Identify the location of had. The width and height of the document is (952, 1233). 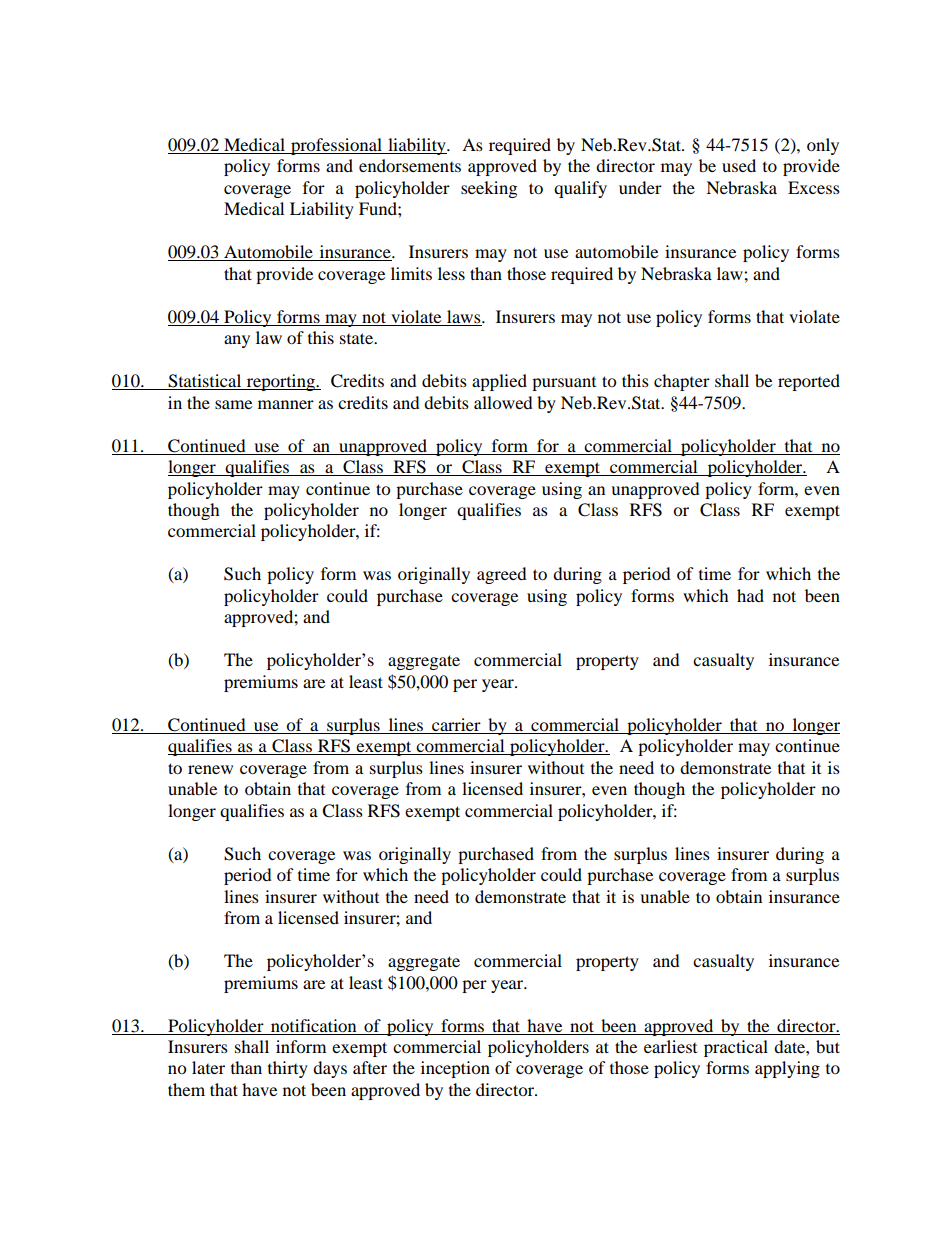
(750, 595).
